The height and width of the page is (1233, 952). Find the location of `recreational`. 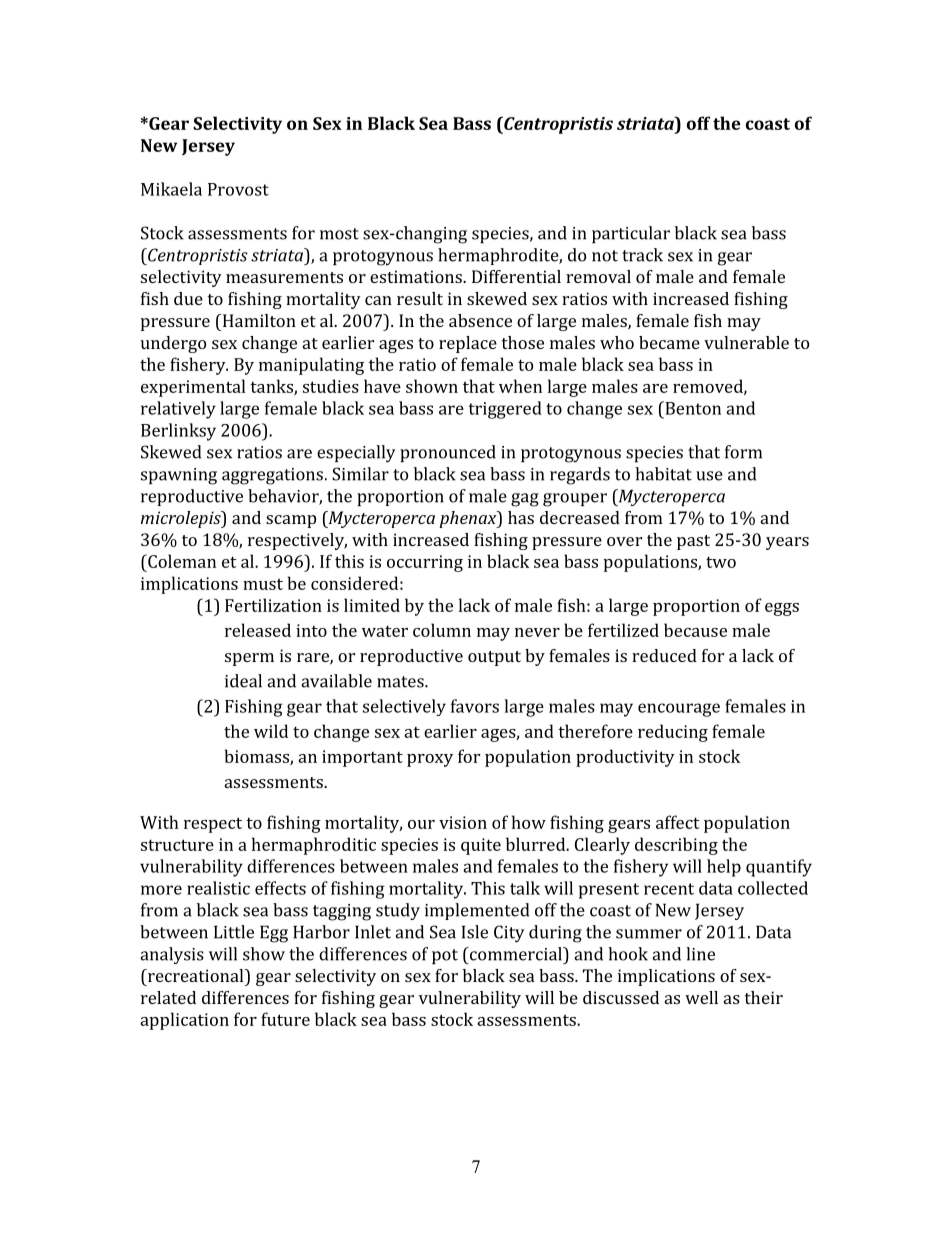

recreational is located at coordinates (195, 975).
